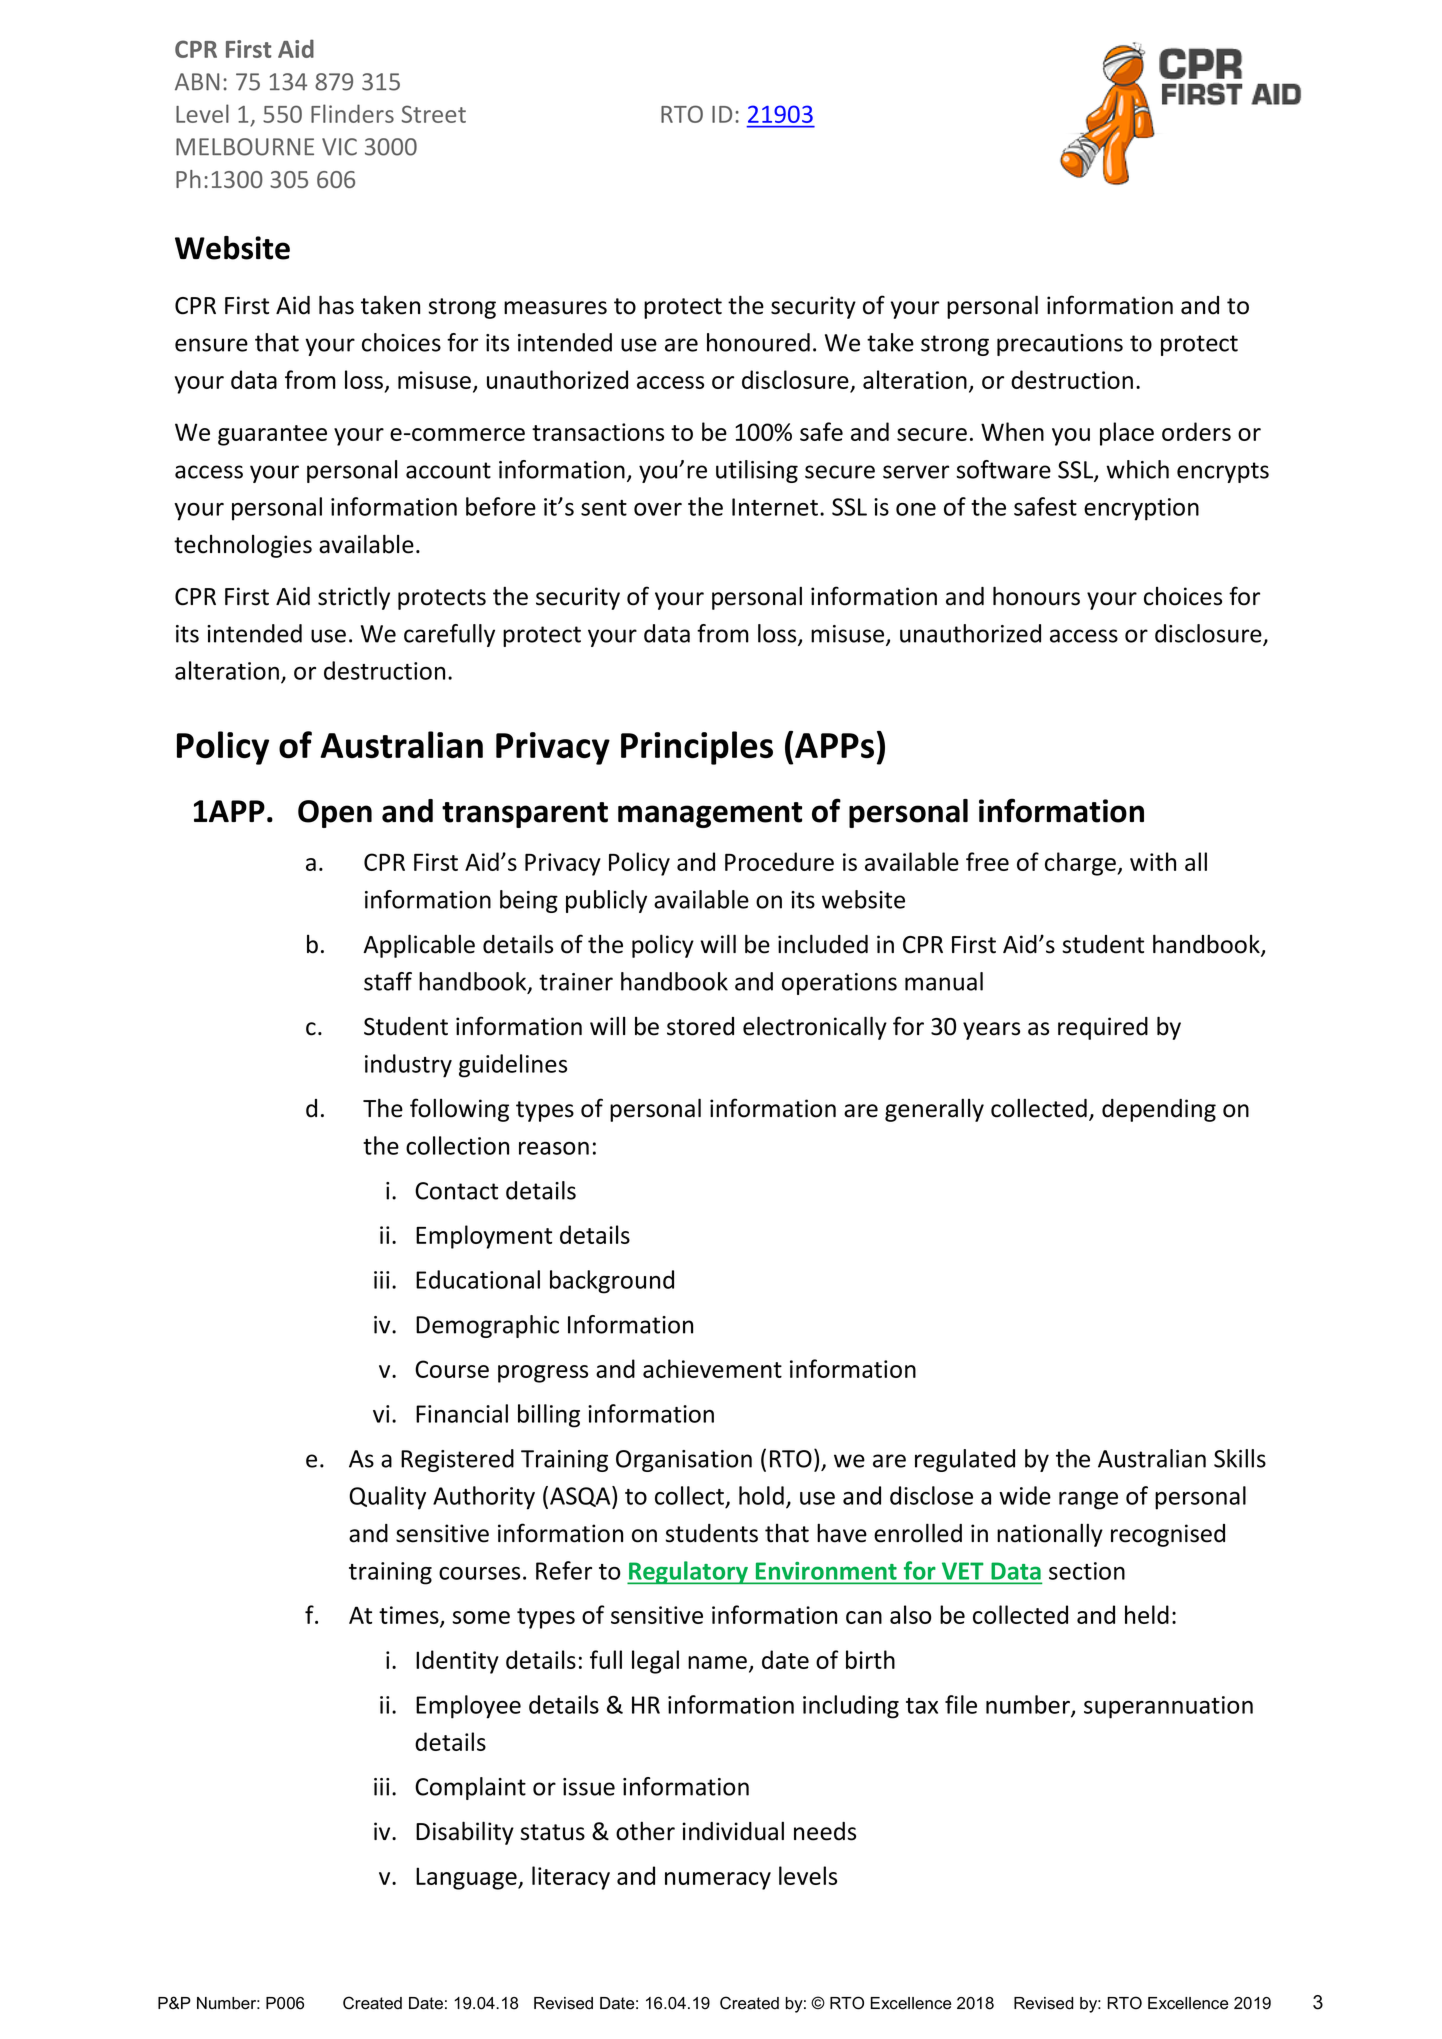 This page has height=2039, width=1442. What do you see at coordinates (1060, 345) in the page?
I see `precautions` at bounding box center [1060, 345].
